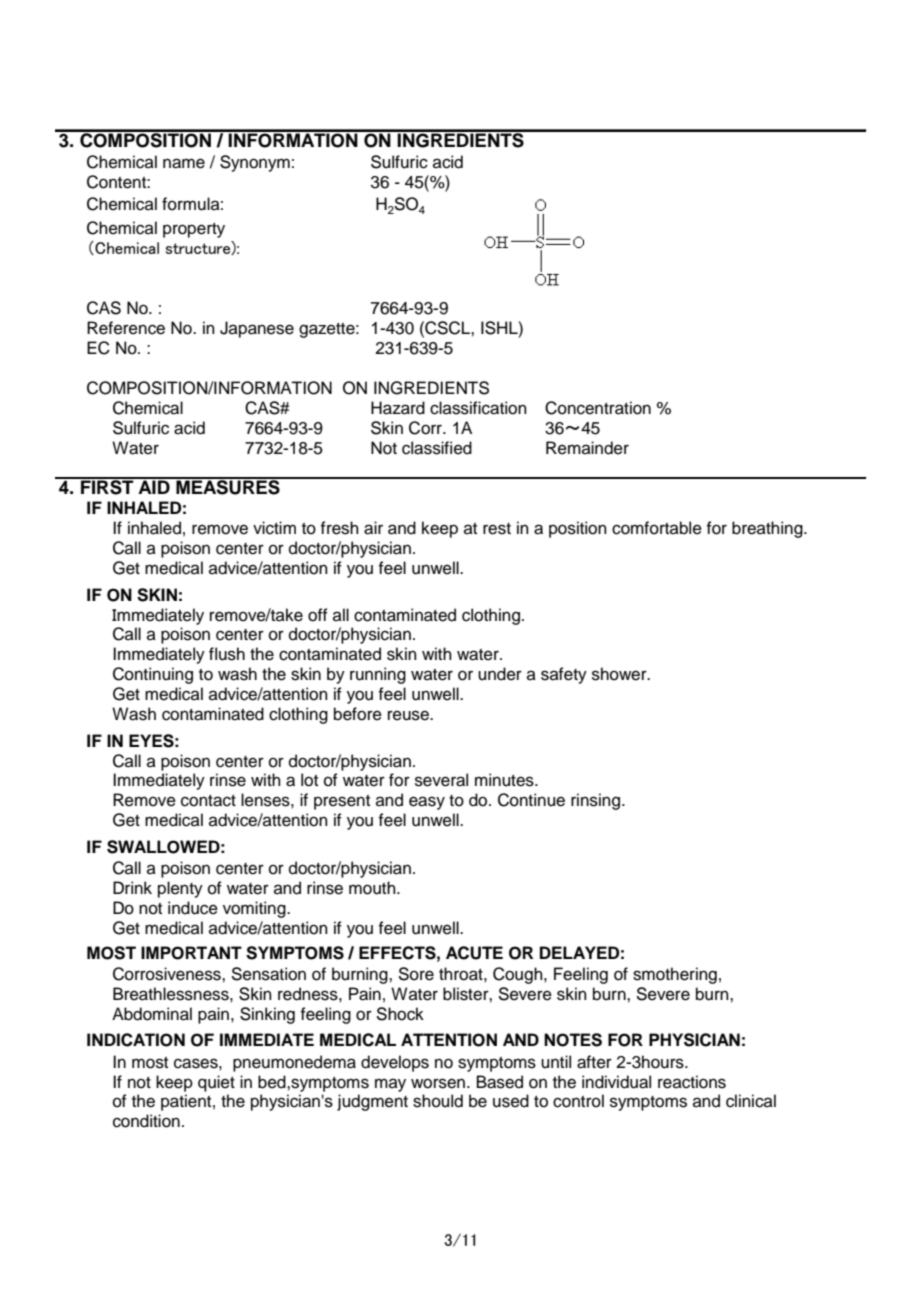  What do you see at coordinates (227, 654) in the screenshot?
I see `flush` at bounding box center [227, 654].
